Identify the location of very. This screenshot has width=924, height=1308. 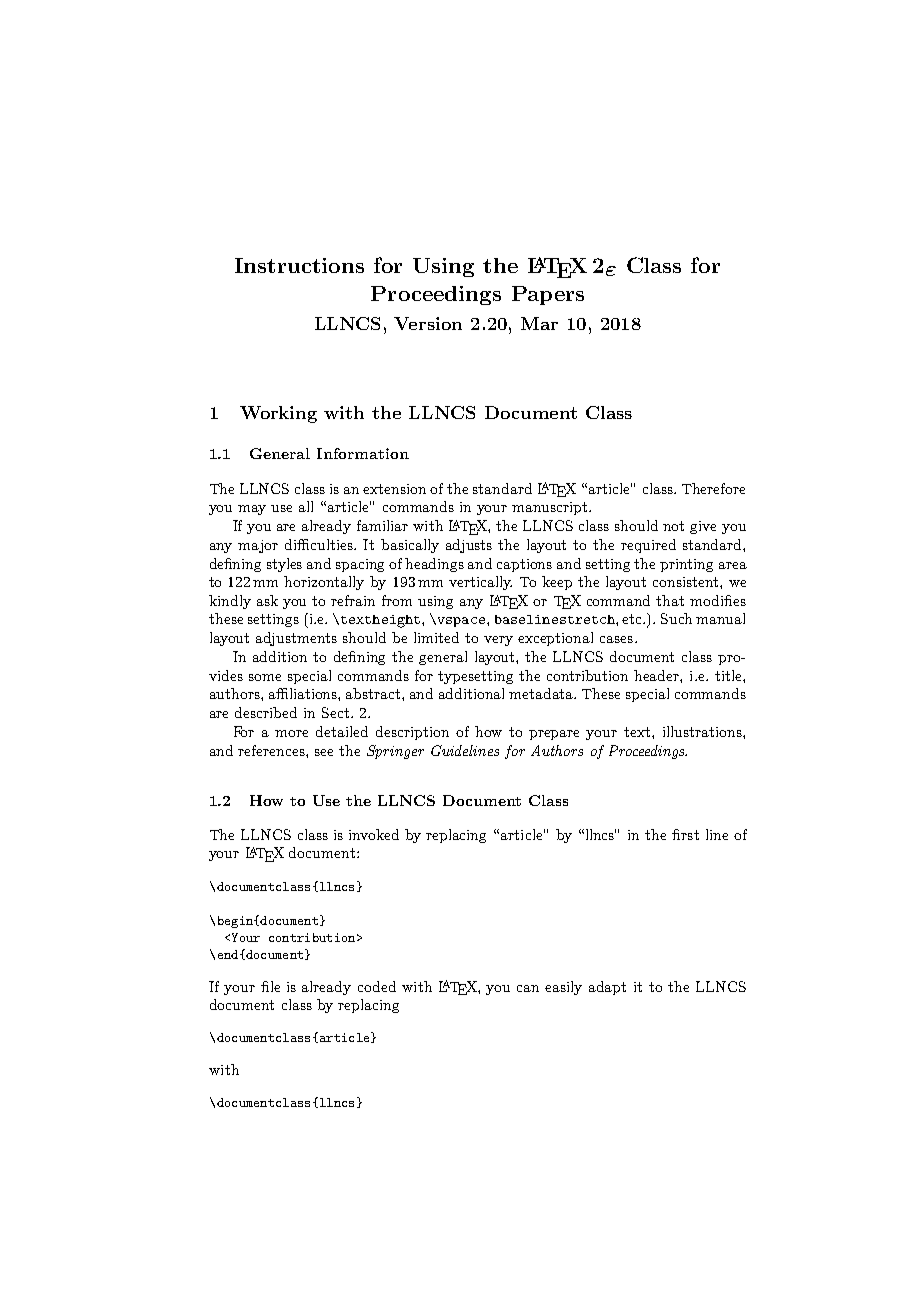
(498, 641).
